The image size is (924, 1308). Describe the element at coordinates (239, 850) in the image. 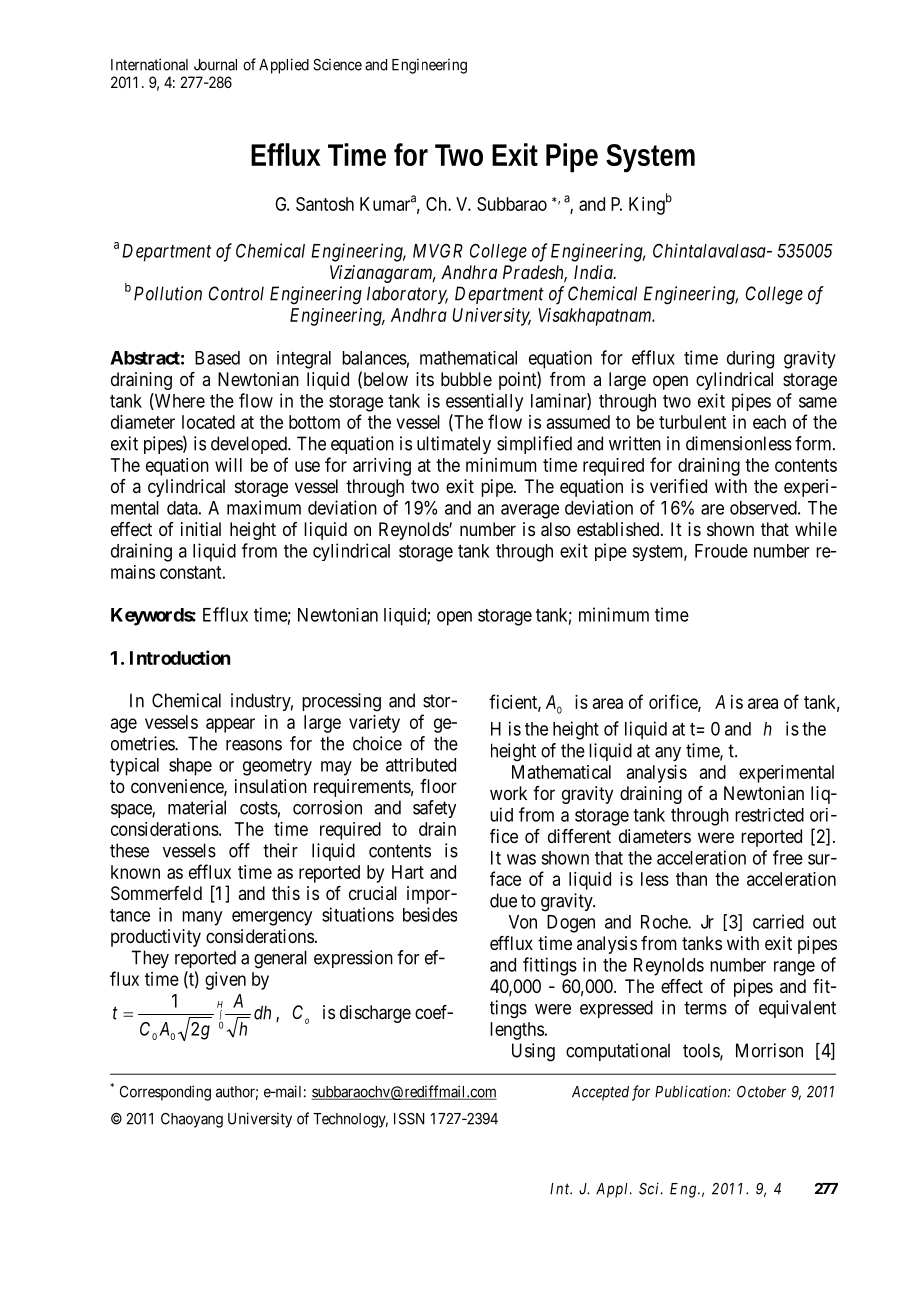

I see `off` at that location.
